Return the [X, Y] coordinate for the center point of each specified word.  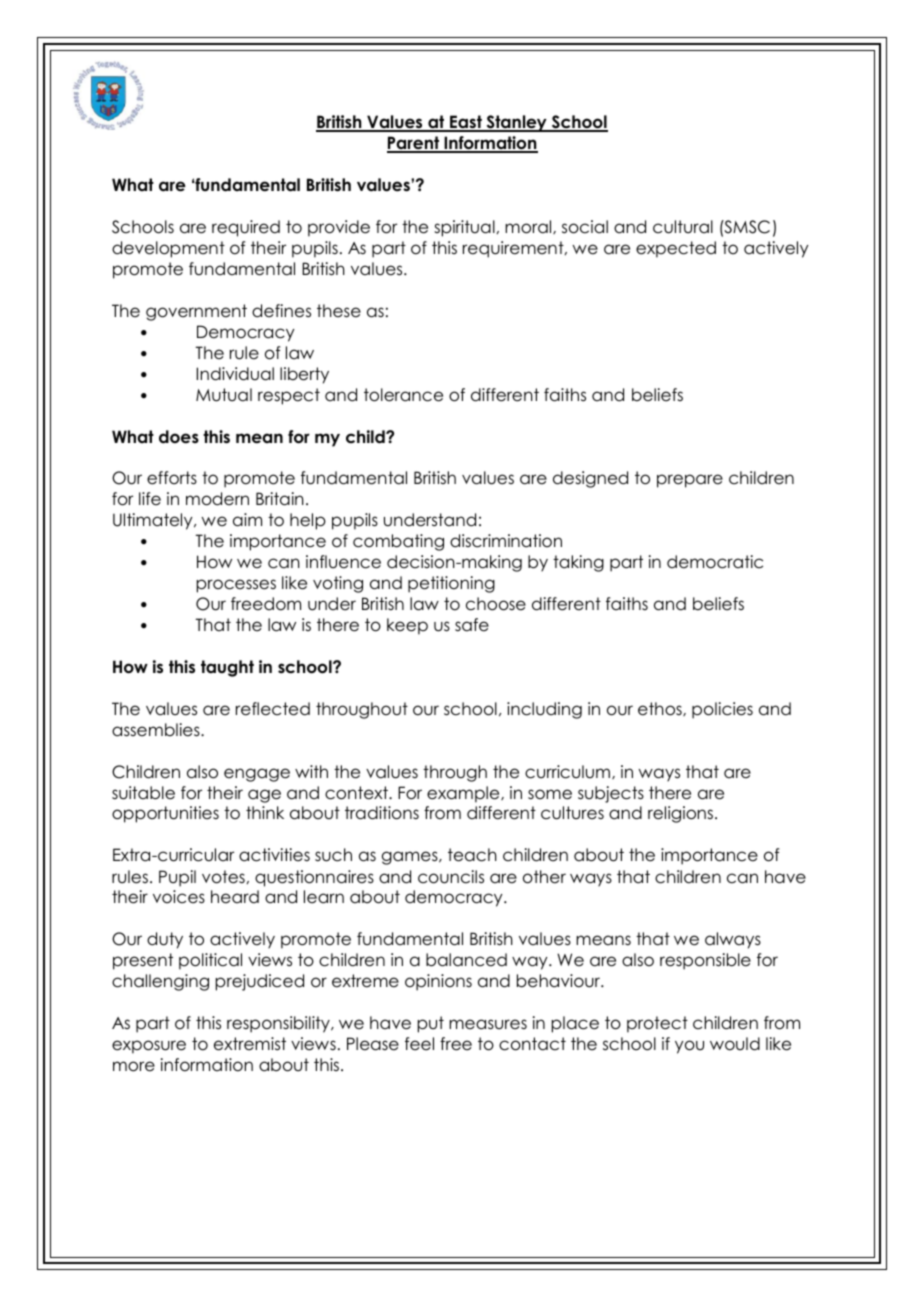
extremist [250, 1044]
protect [657, 1024]
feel [419, 1044]
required [246, 228]
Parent [414, 144]
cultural [683, 227]
